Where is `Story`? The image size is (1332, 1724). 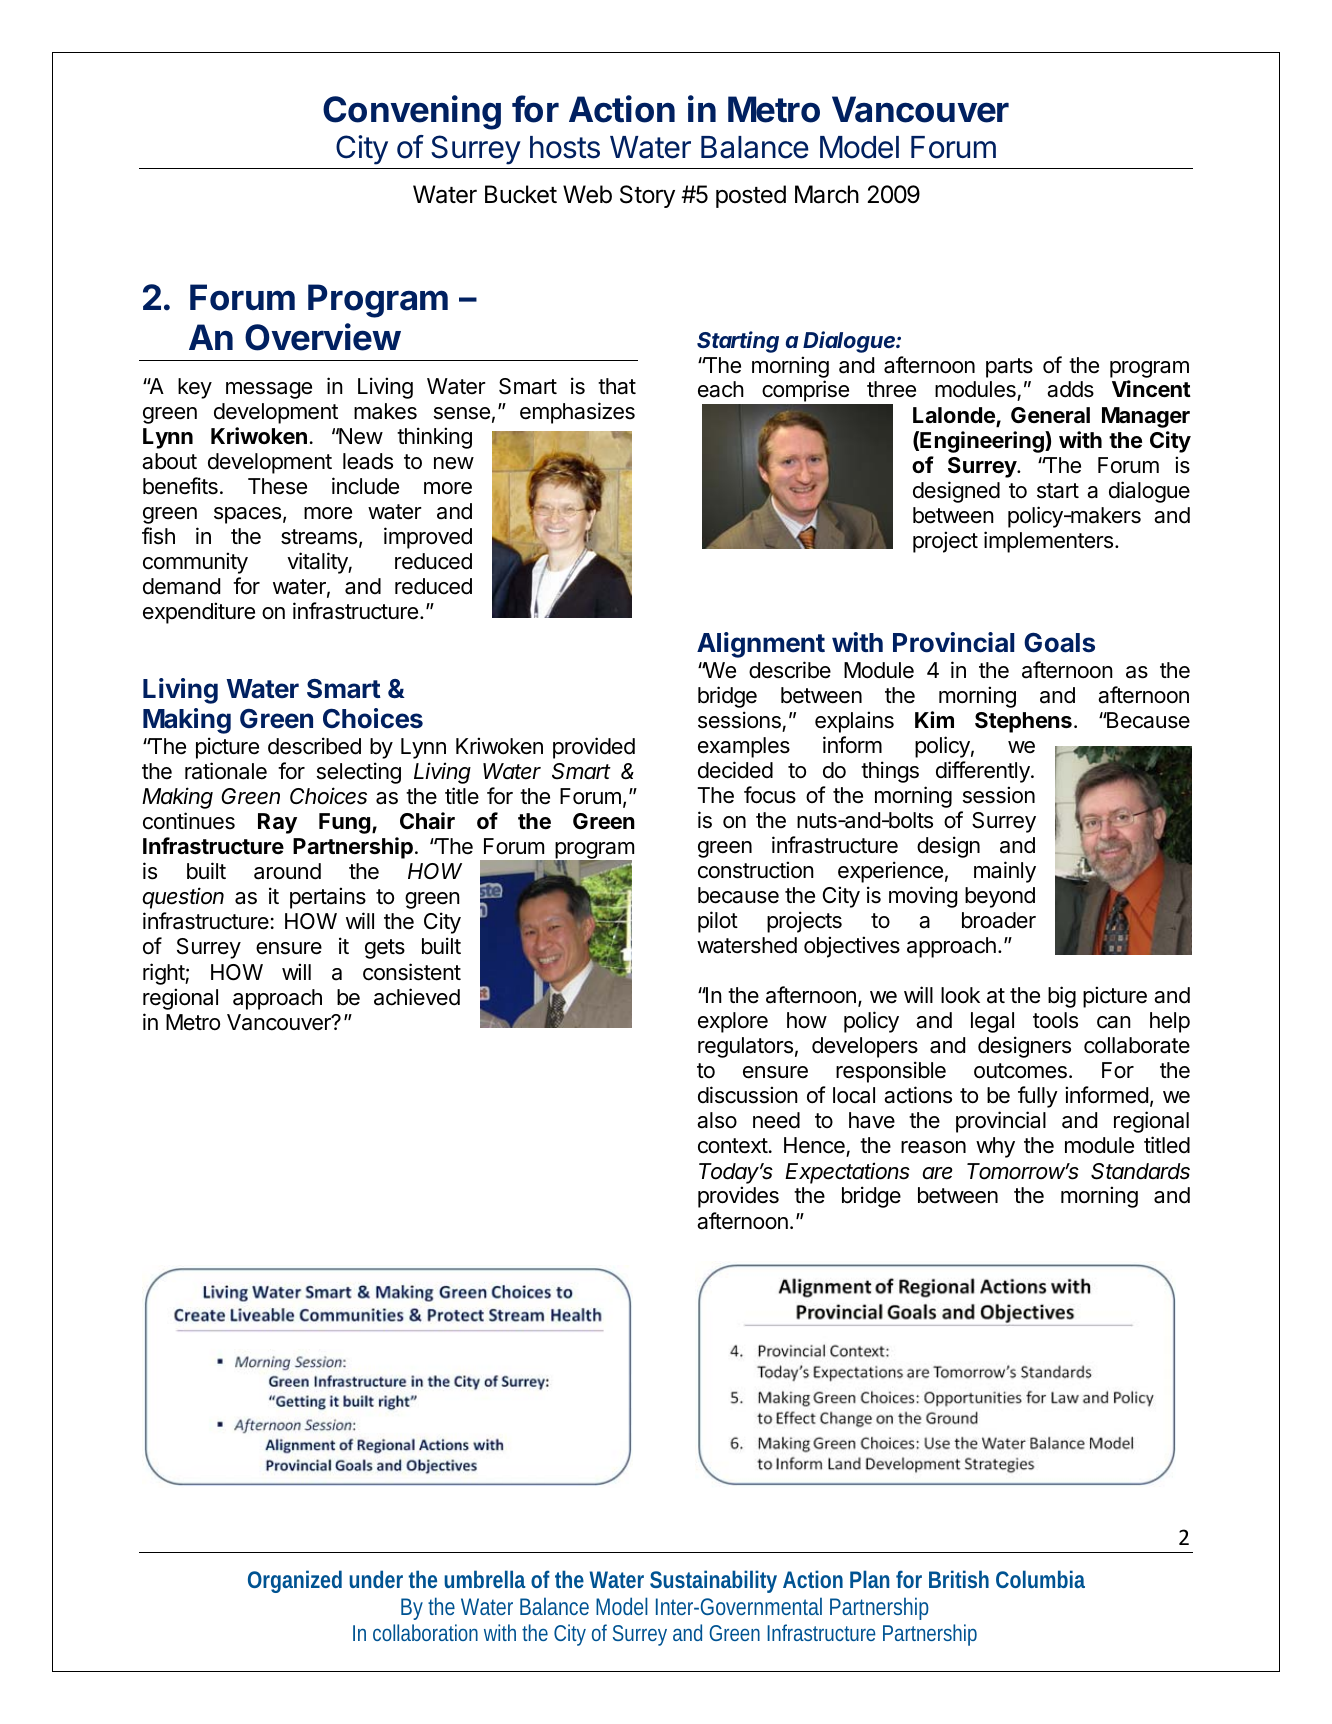 Story is located at coordinates (647, 196).
